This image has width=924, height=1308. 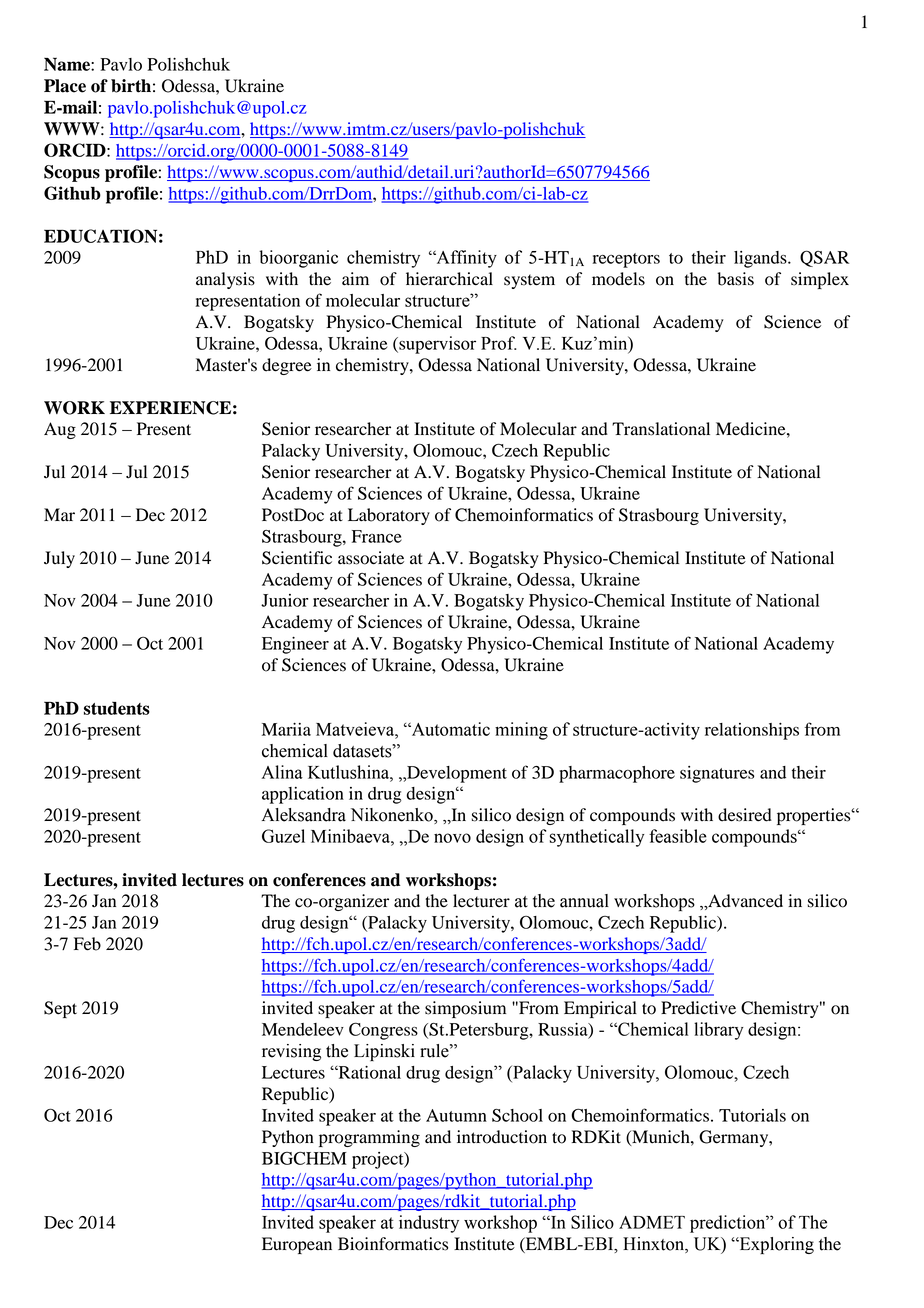 What do you see at coordinates (717, 774) in the image?
I see `signatures` at bounding box center [717, 774].
